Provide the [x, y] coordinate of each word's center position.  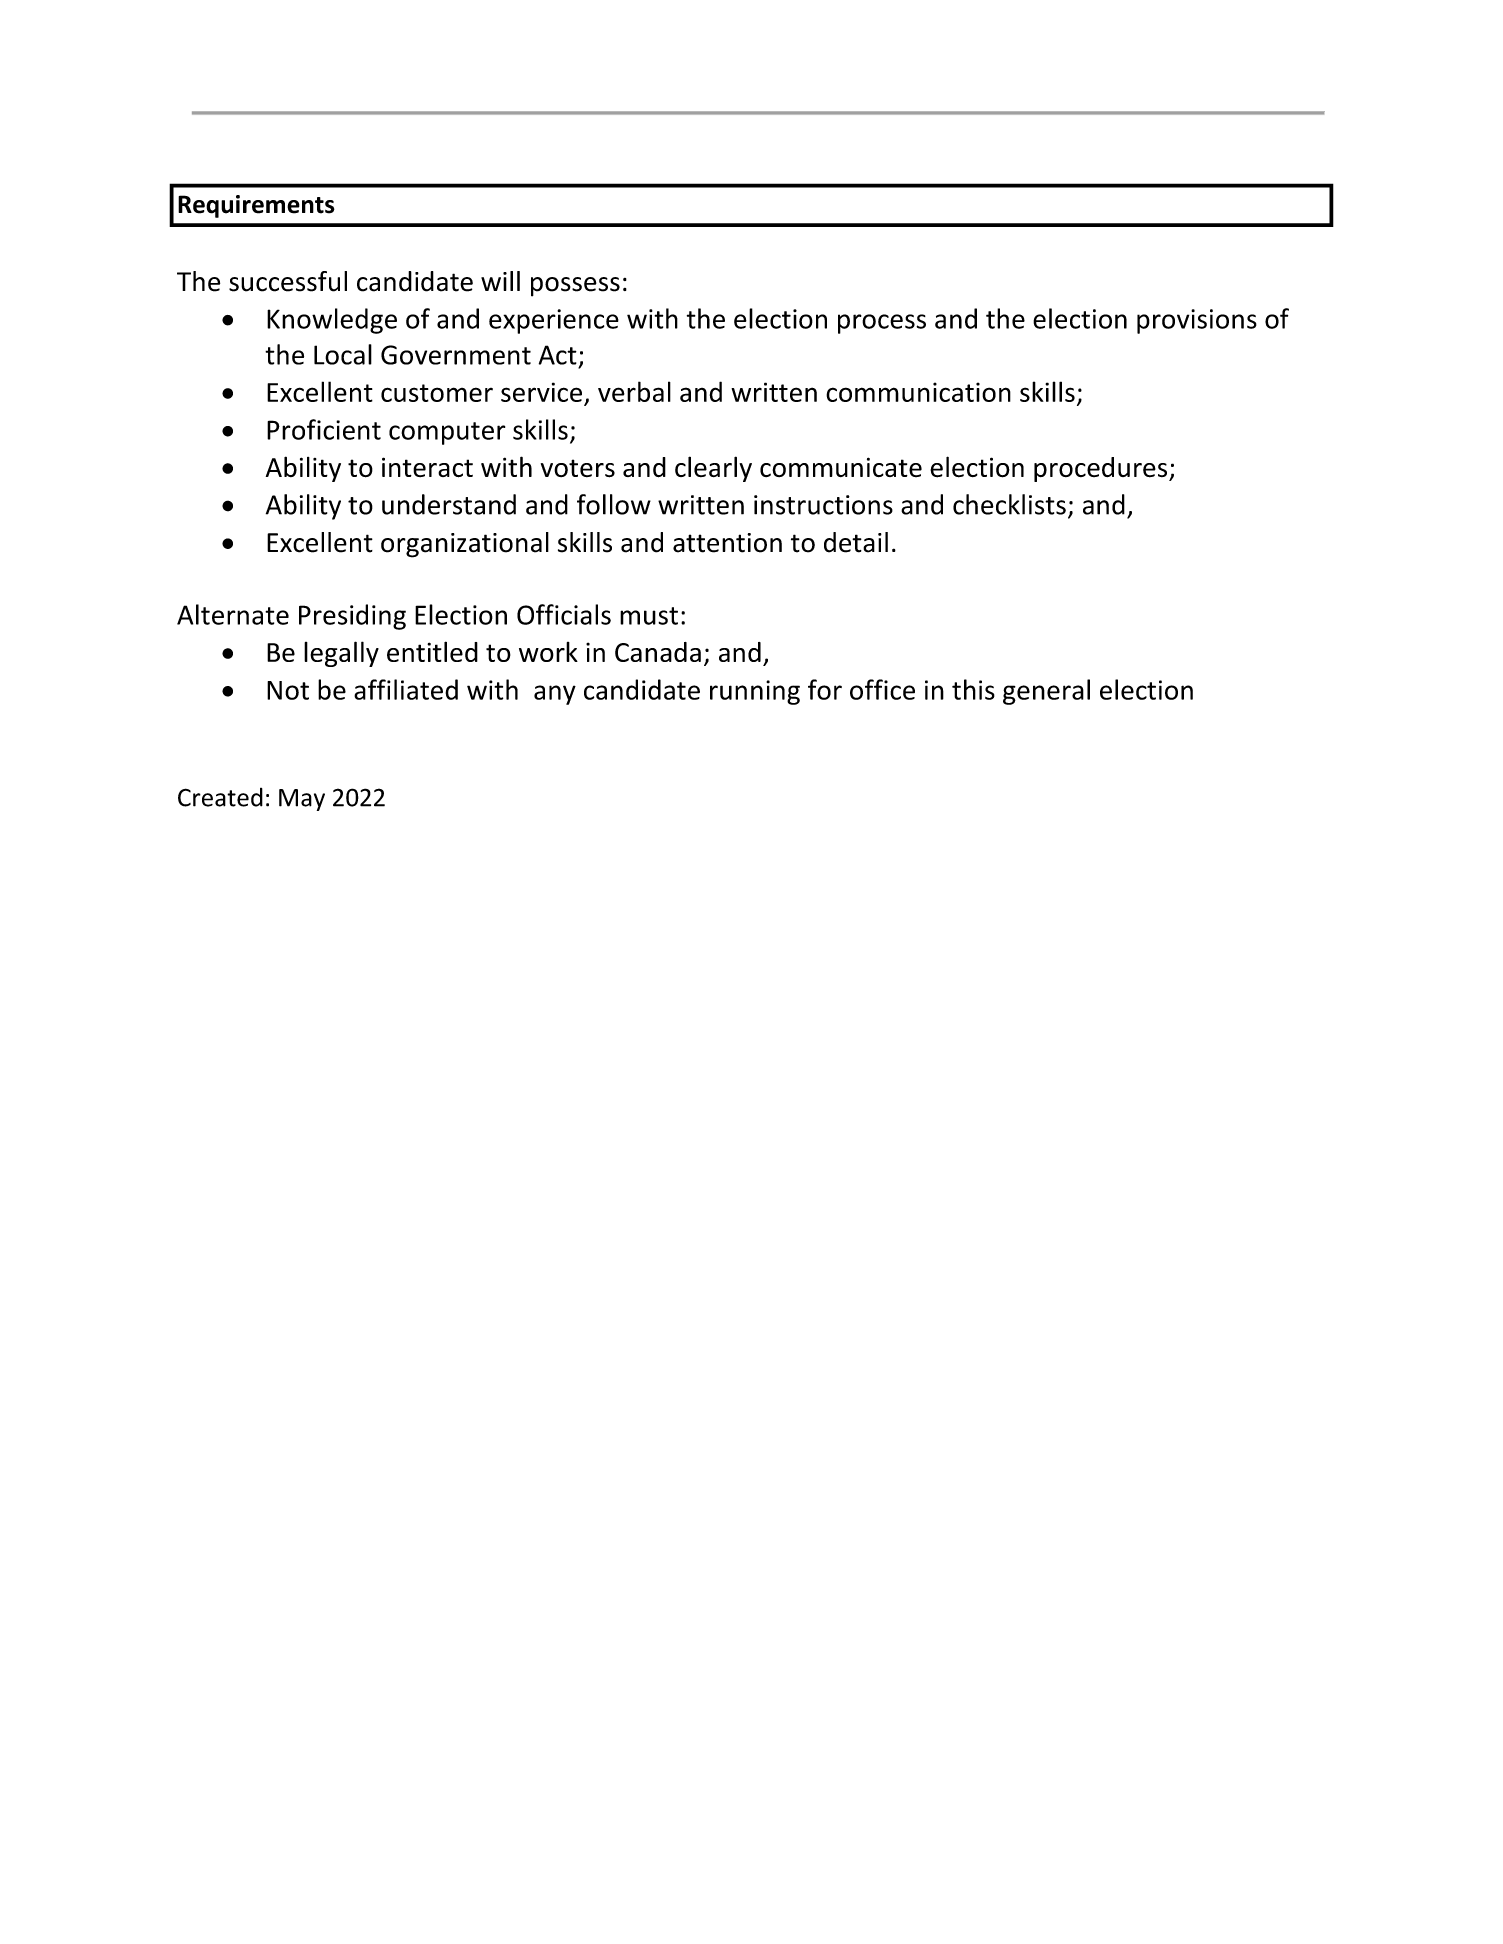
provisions [1197, 321]
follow [614, 504]
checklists [1009, 504]
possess [575, 287]
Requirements [256, 206]
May [302, 800]
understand [449, 504]
